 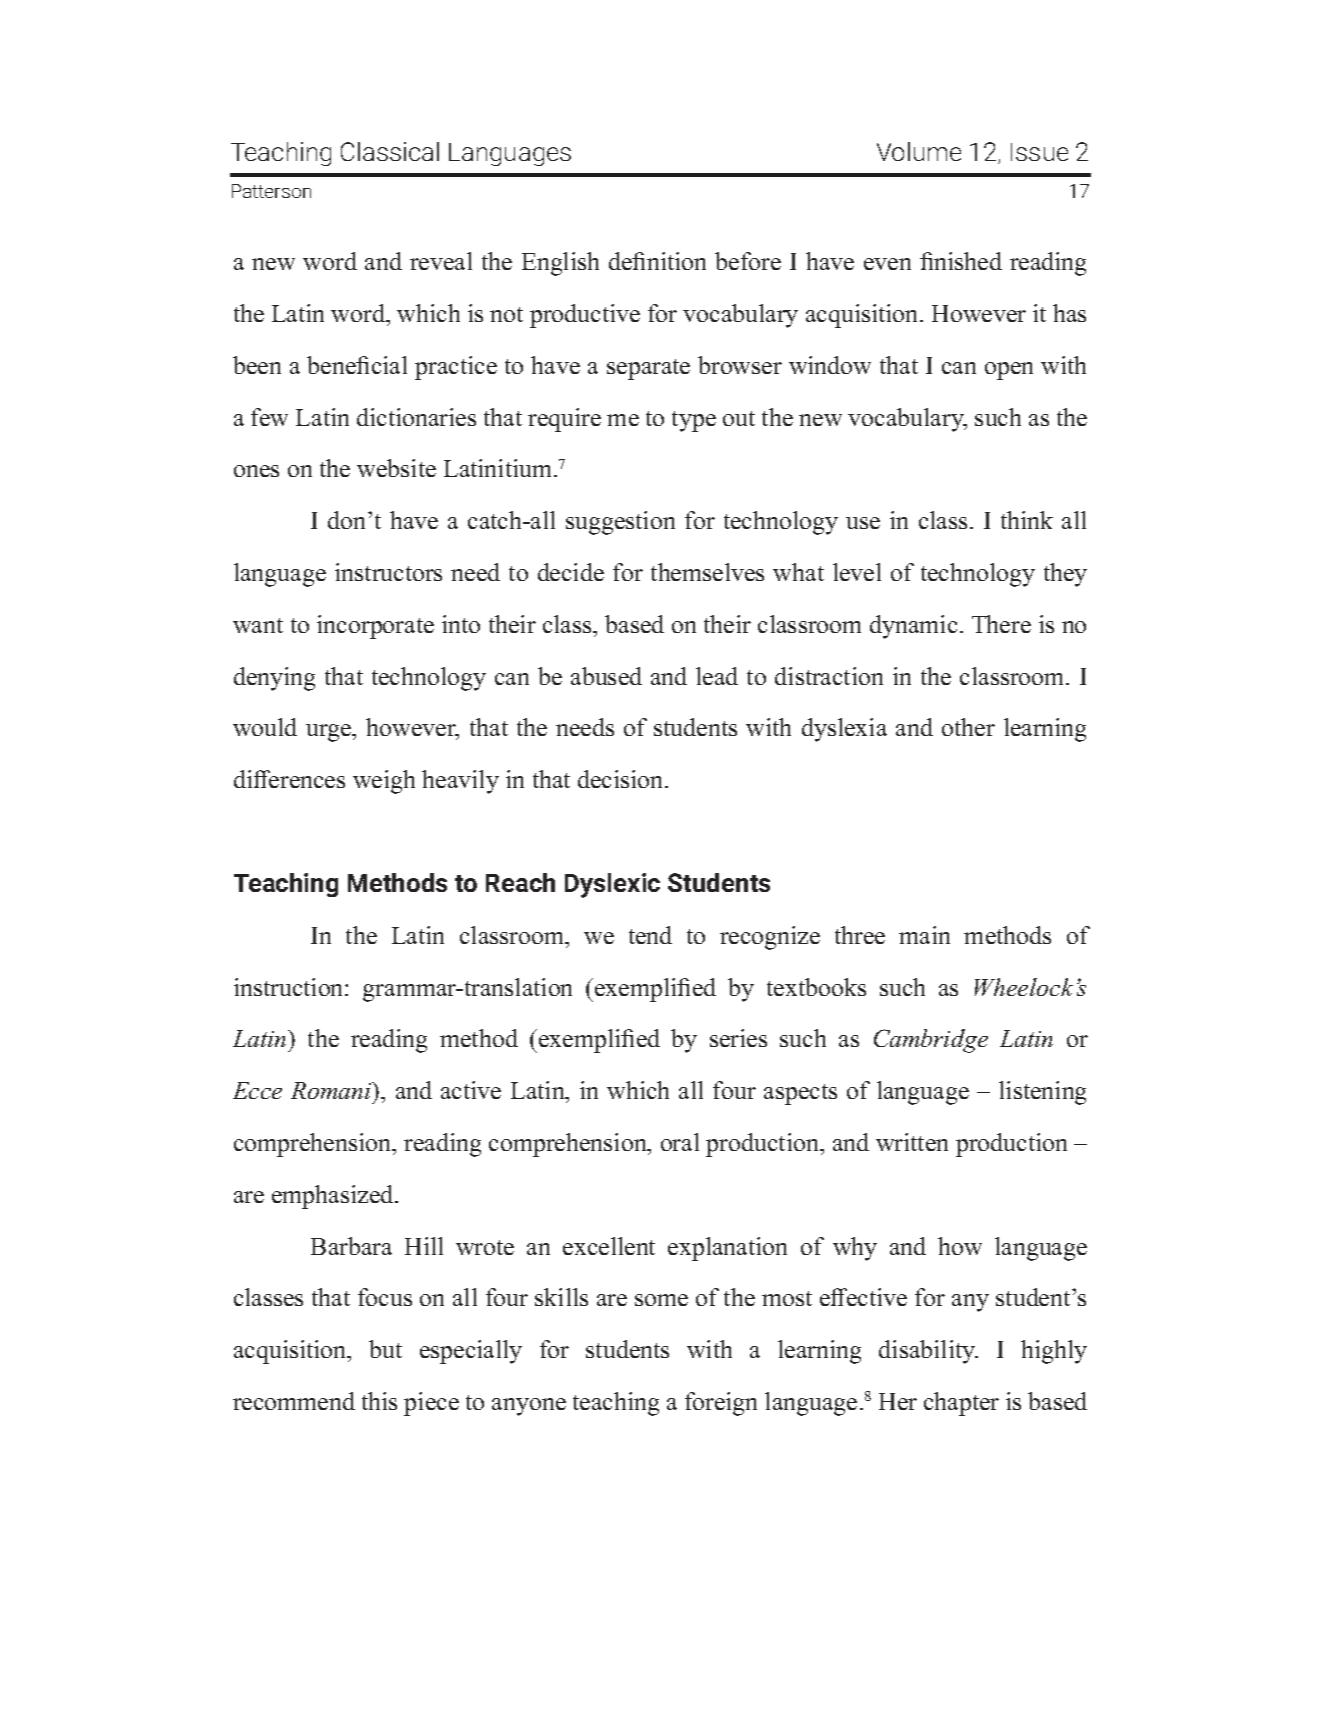 I want to click on instructors, so click(x=388, y=572).
